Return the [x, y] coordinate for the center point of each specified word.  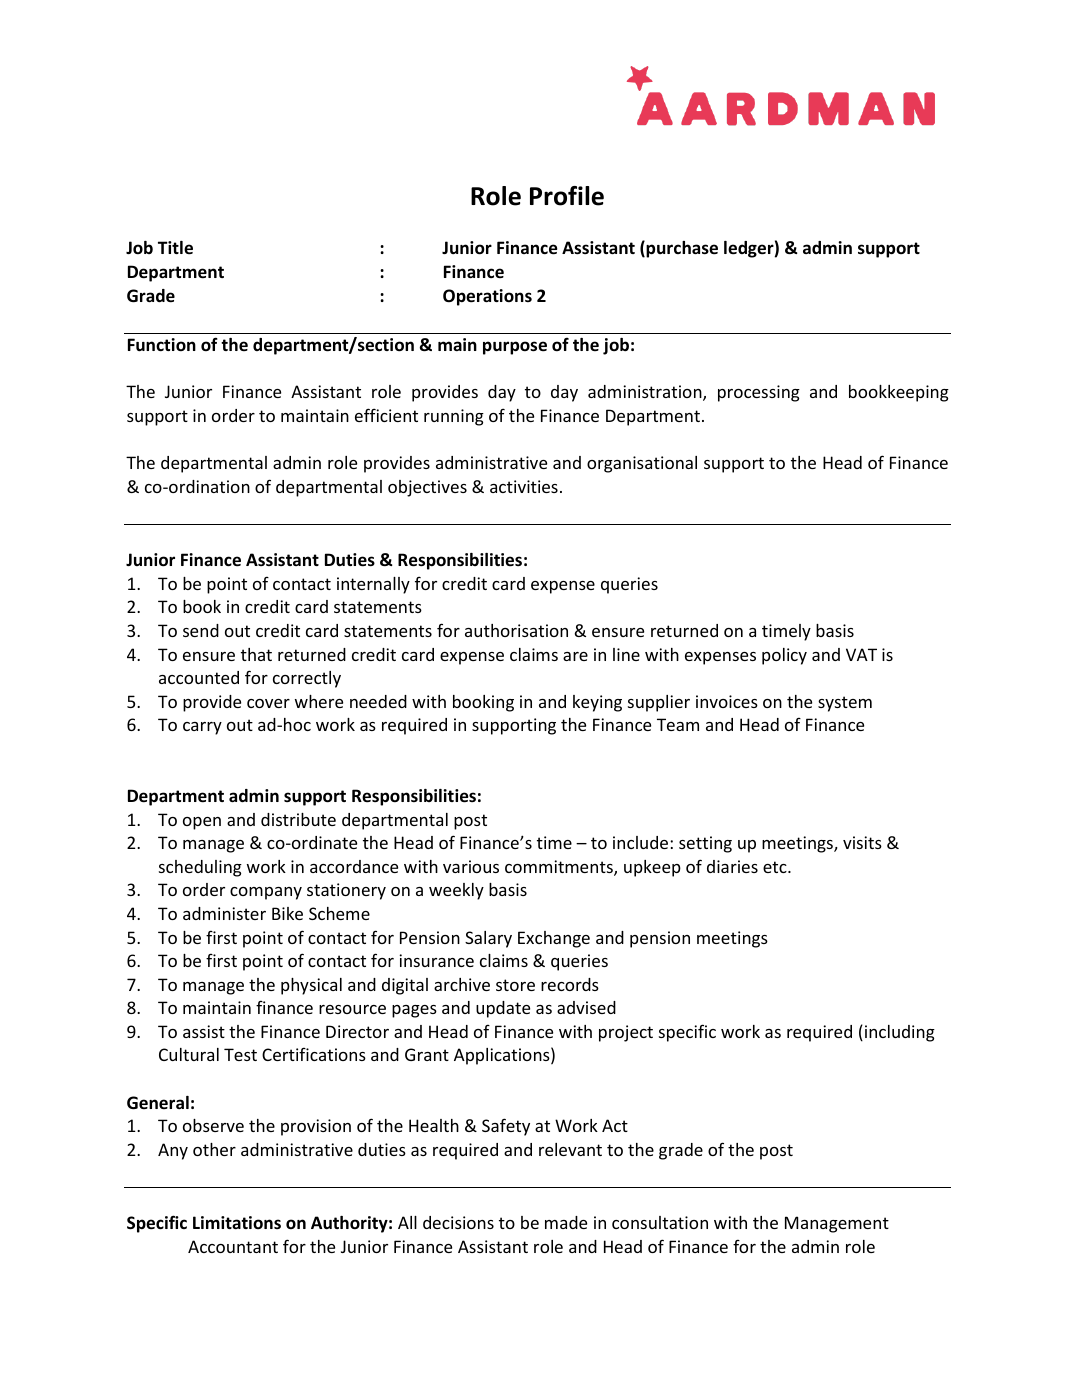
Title [175, 248]
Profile [567, 196]
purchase [681, 249]
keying [597, 703]
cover [268, 703]
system [845, 704]
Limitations [237, 1222]
